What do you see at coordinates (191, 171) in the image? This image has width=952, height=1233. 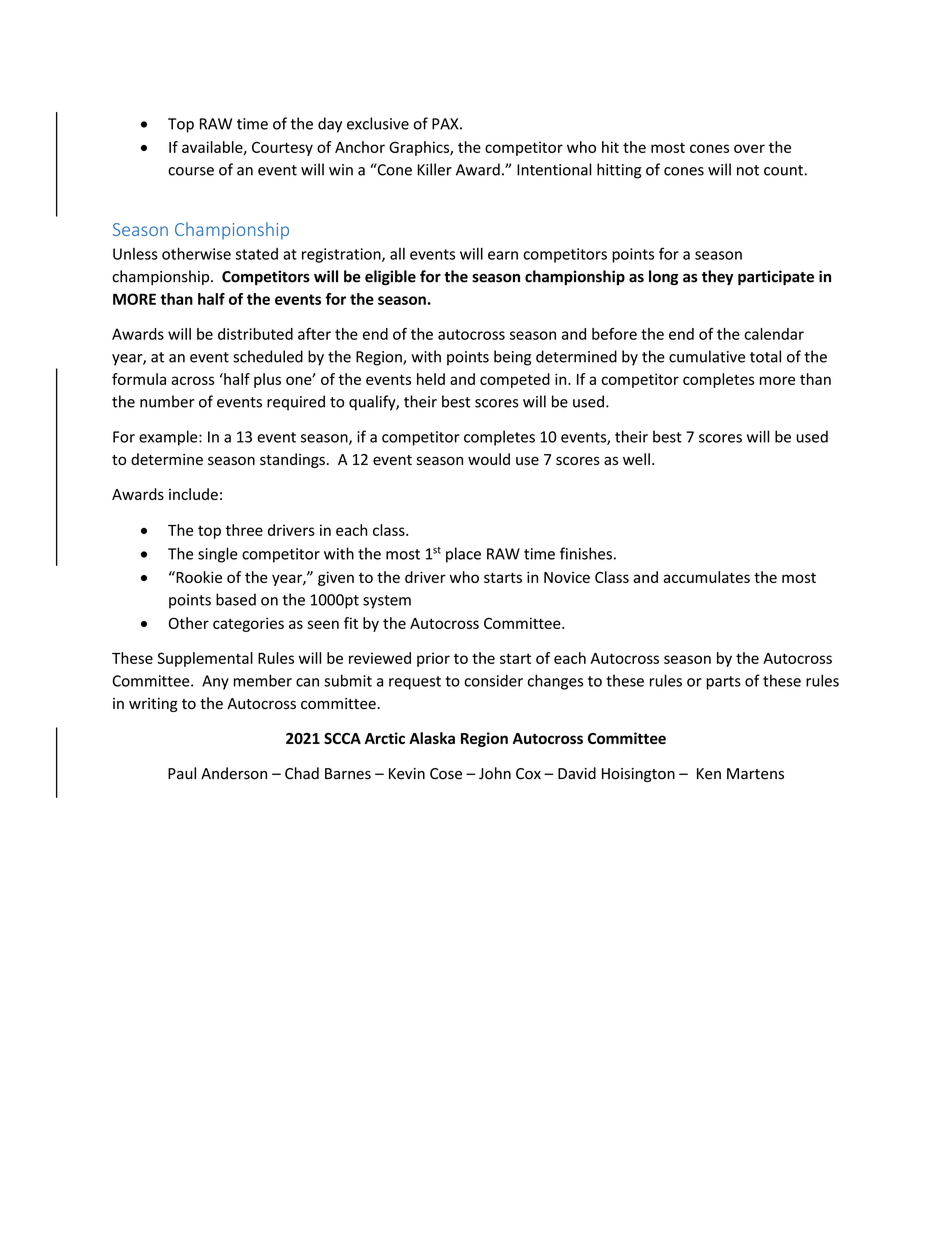 I see `course` at bounding box center [191, 171].
